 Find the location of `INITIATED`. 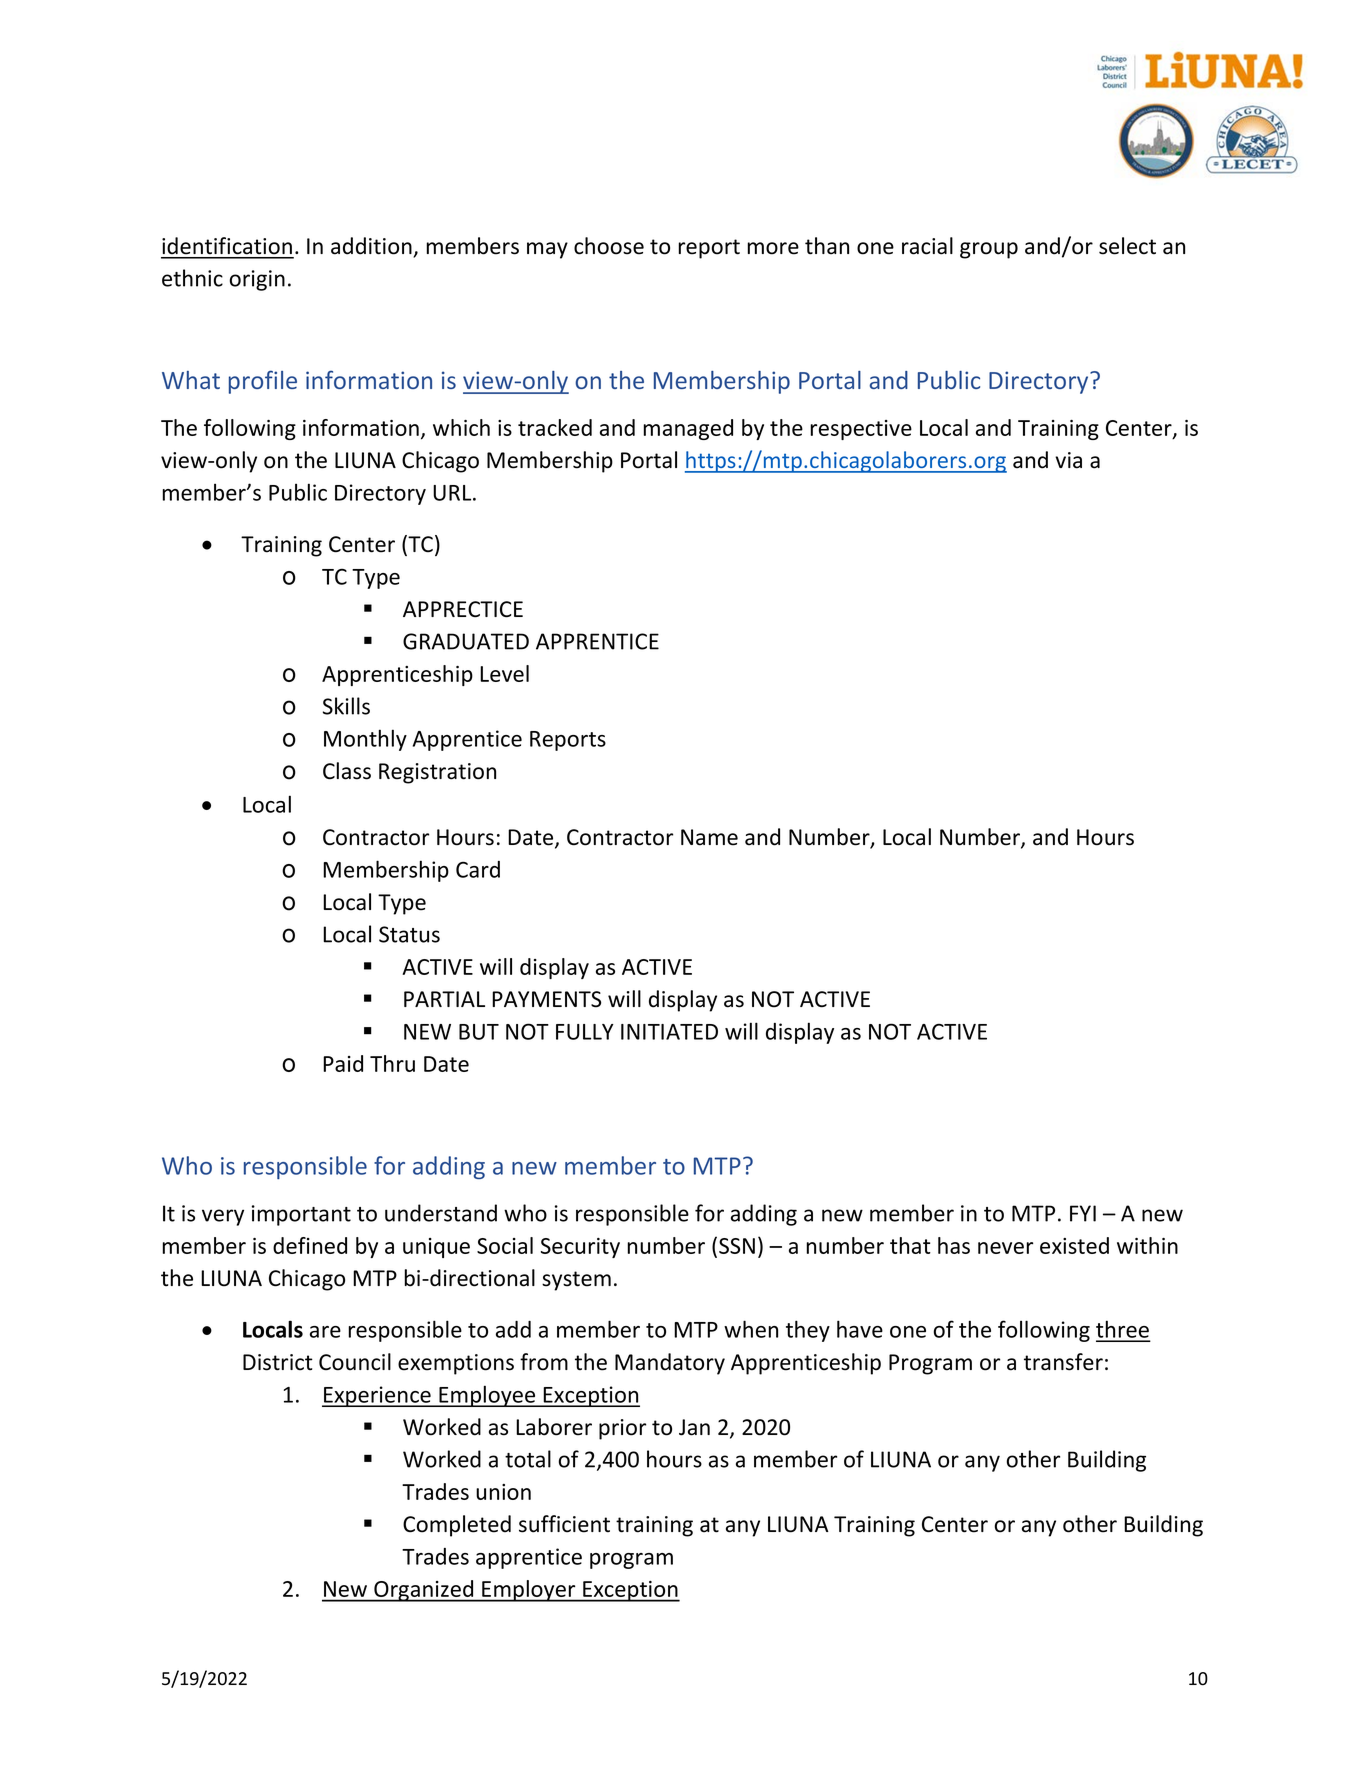

INITIATED is located at coordinates (669, 1032).
